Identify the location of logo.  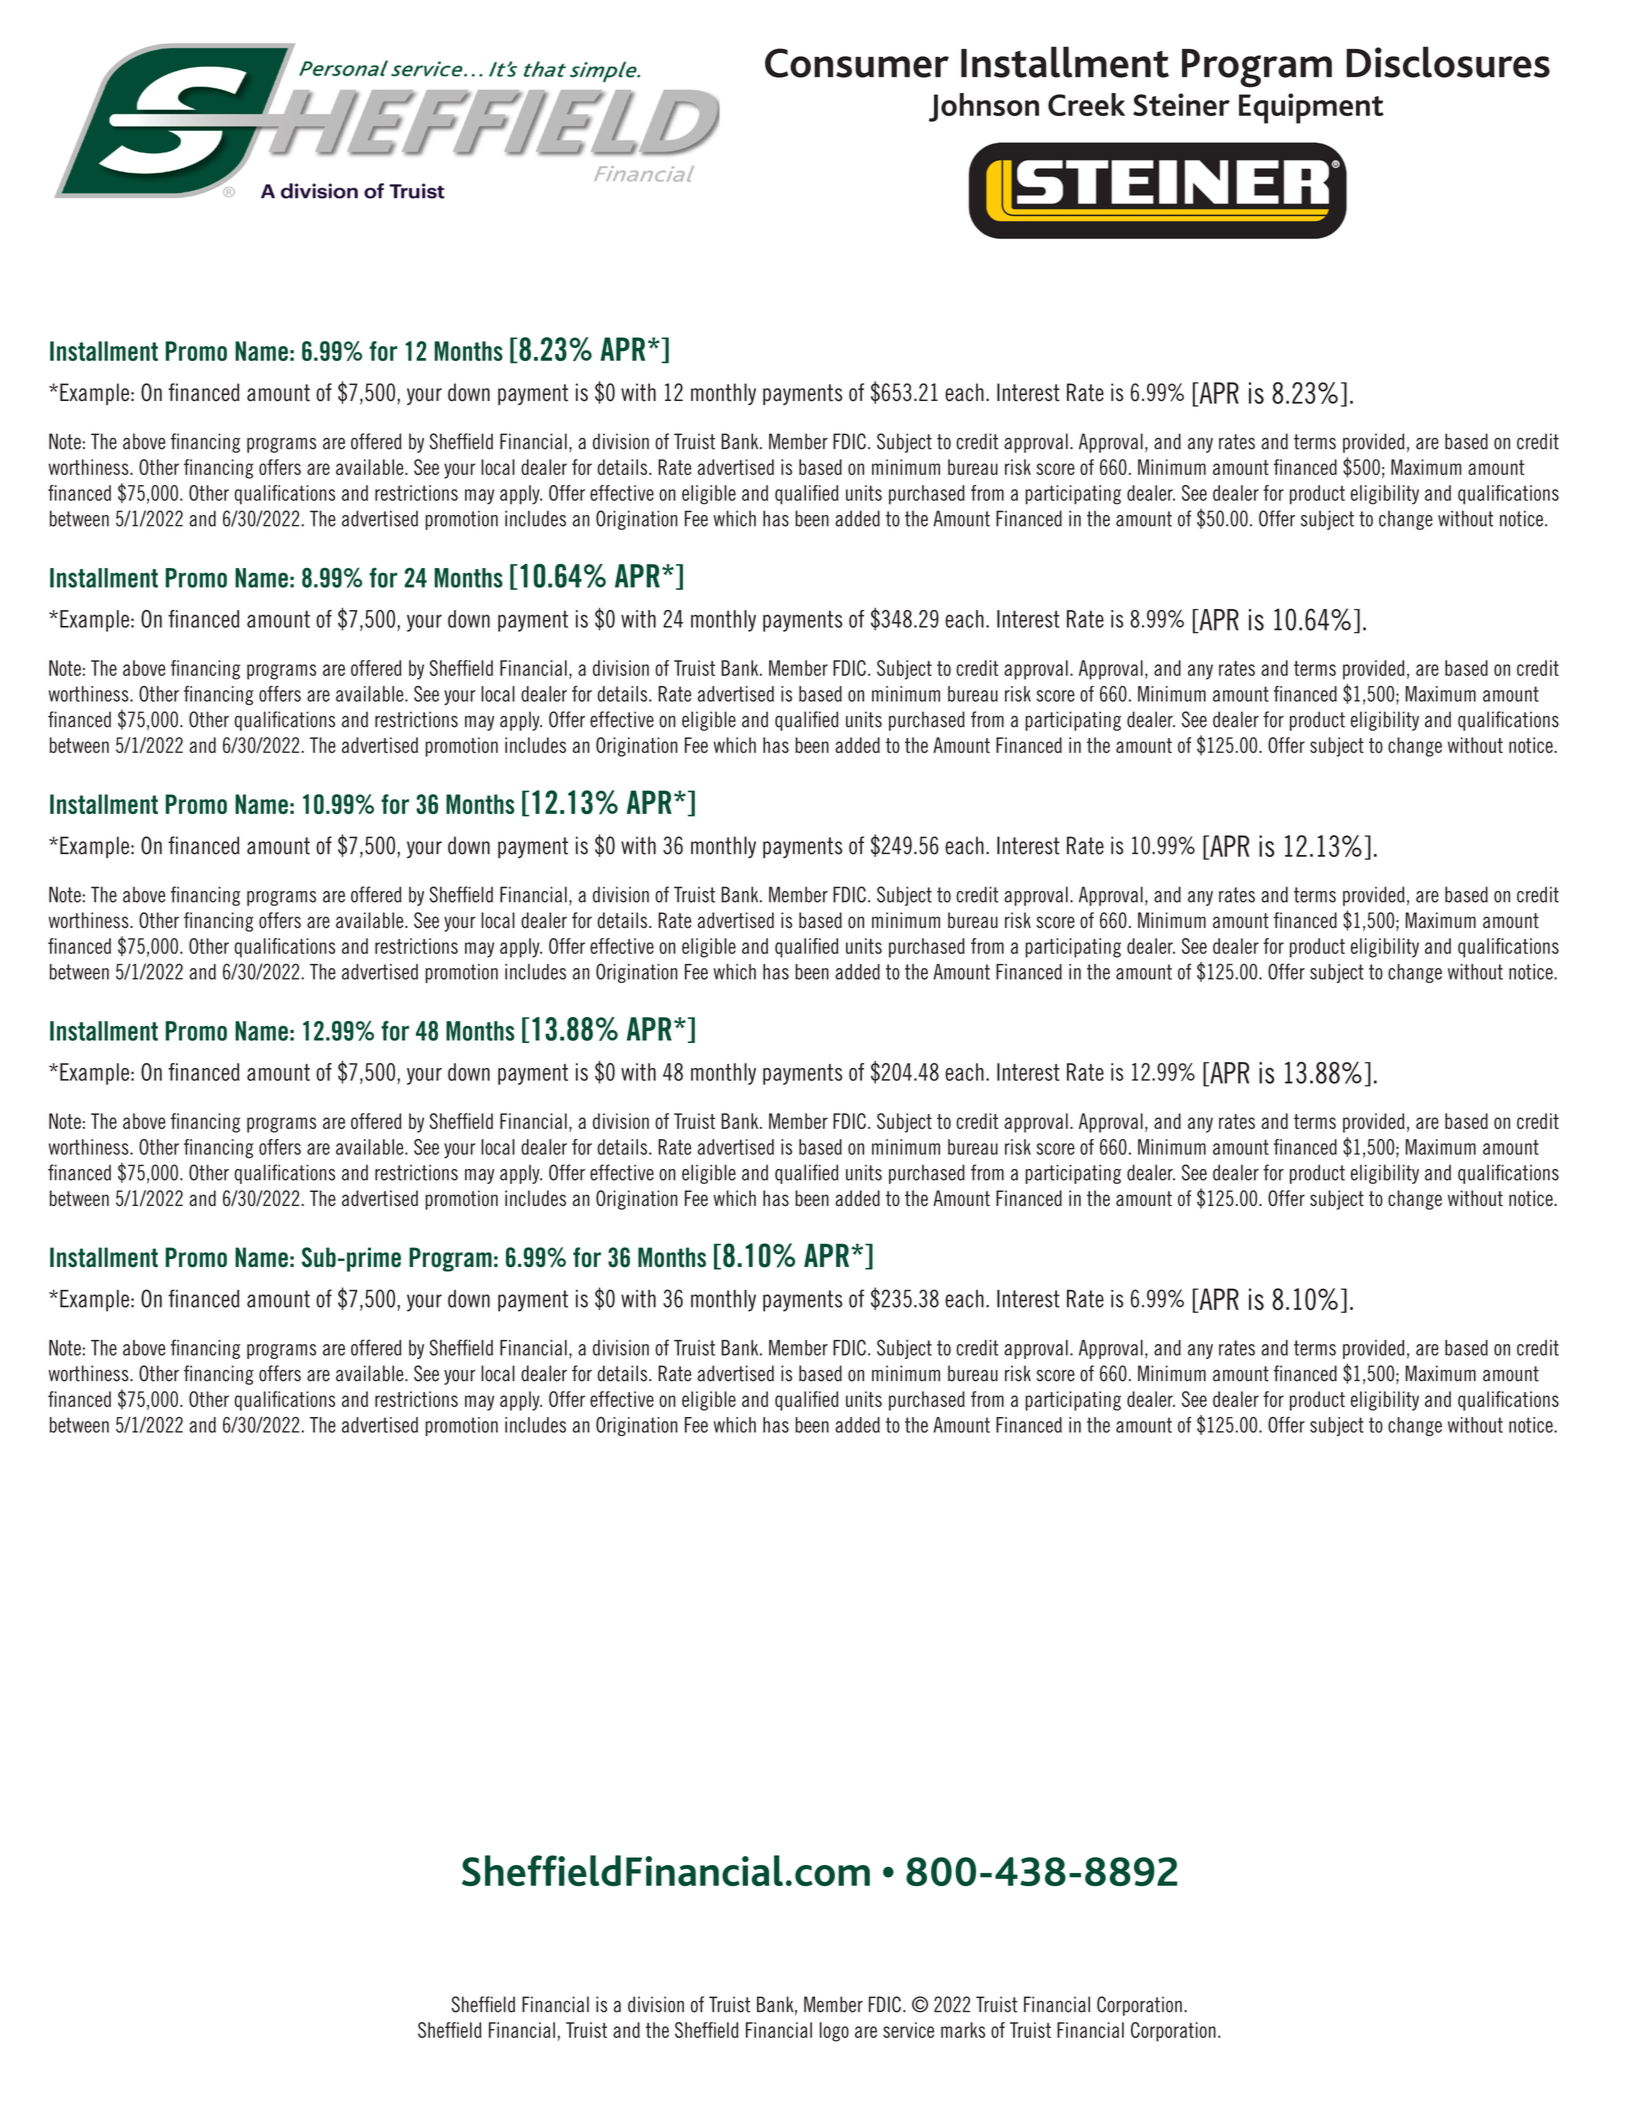
(834, 2032).
